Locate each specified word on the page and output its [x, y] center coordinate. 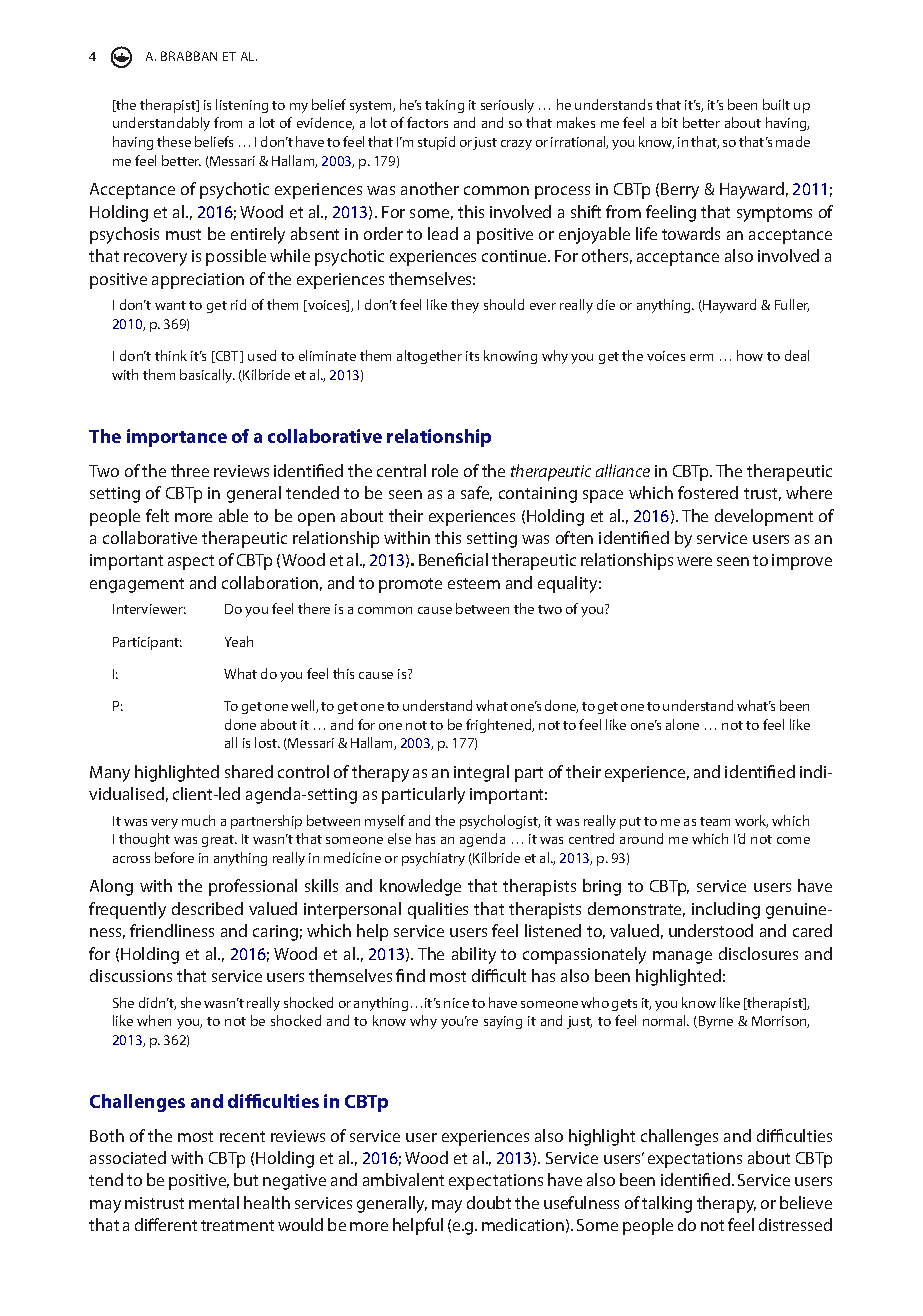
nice [456, 1003]
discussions [131, 975]
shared [249, 771]
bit [670, 122]
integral [481, 773]
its [472, 356]
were [694, 561]
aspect [191, 562]
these [174, 141]
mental [214, 1202]
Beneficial [453, 559]
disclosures [758, 953]
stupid [436, 143]
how [750, 355]
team [715, 821]
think [171, 355]
